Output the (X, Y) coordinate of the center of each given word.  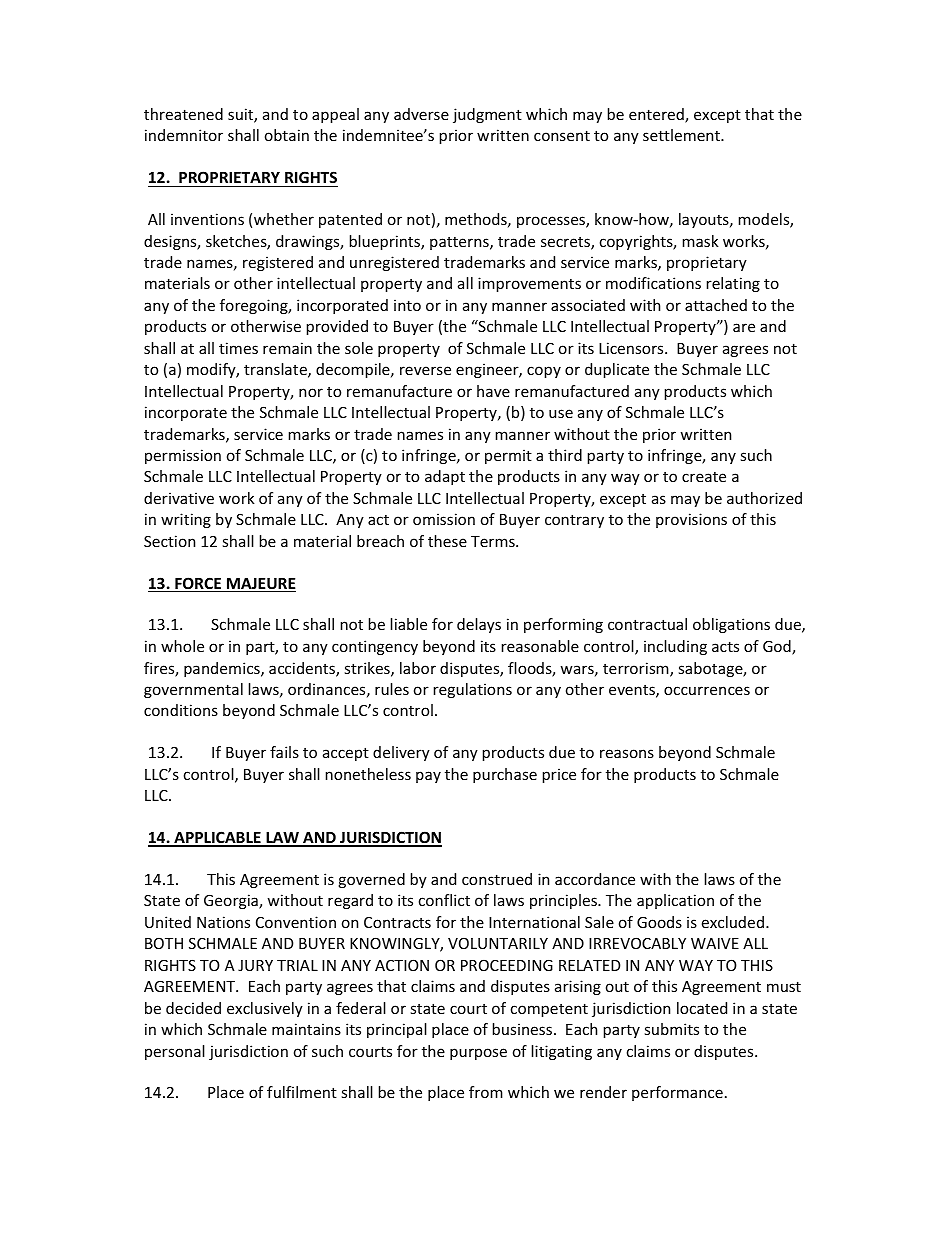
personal (175, 1052)
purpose (478, 1054)
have (493, 391)
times (238, 348)
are (744, 327)
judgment (487, 115)
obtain (287, 135)
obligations (731, 625)
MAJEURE (260, 585)
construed (497, 879)
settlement (682, 135)
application (675, 901)
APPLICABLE (217, 838)
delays (479, 625)
